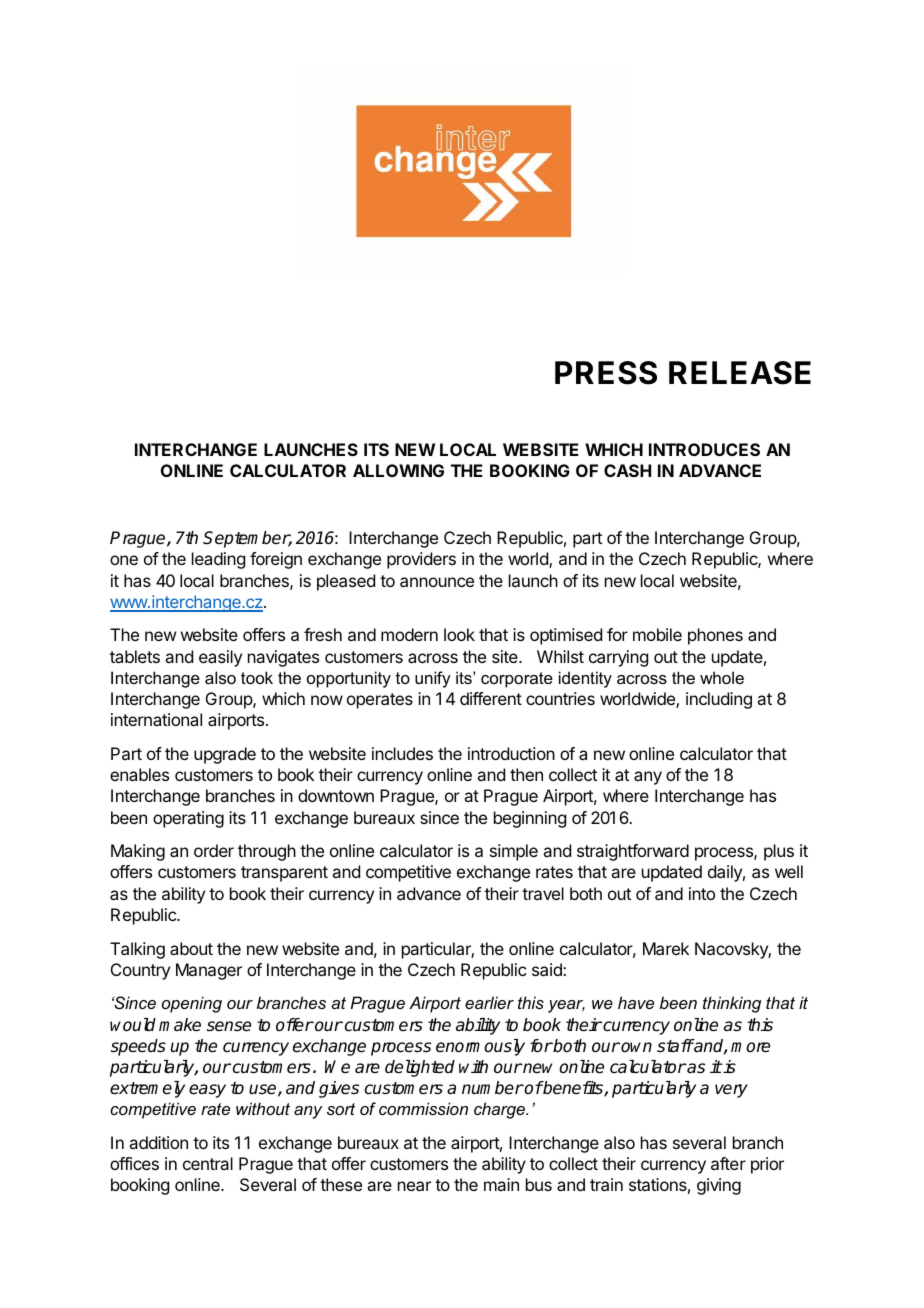 The height and width of the page is (1308, 924). What do you see at coordinates (501, 1184) in the page?
I see `main` at bounding box center [501, 1184].
